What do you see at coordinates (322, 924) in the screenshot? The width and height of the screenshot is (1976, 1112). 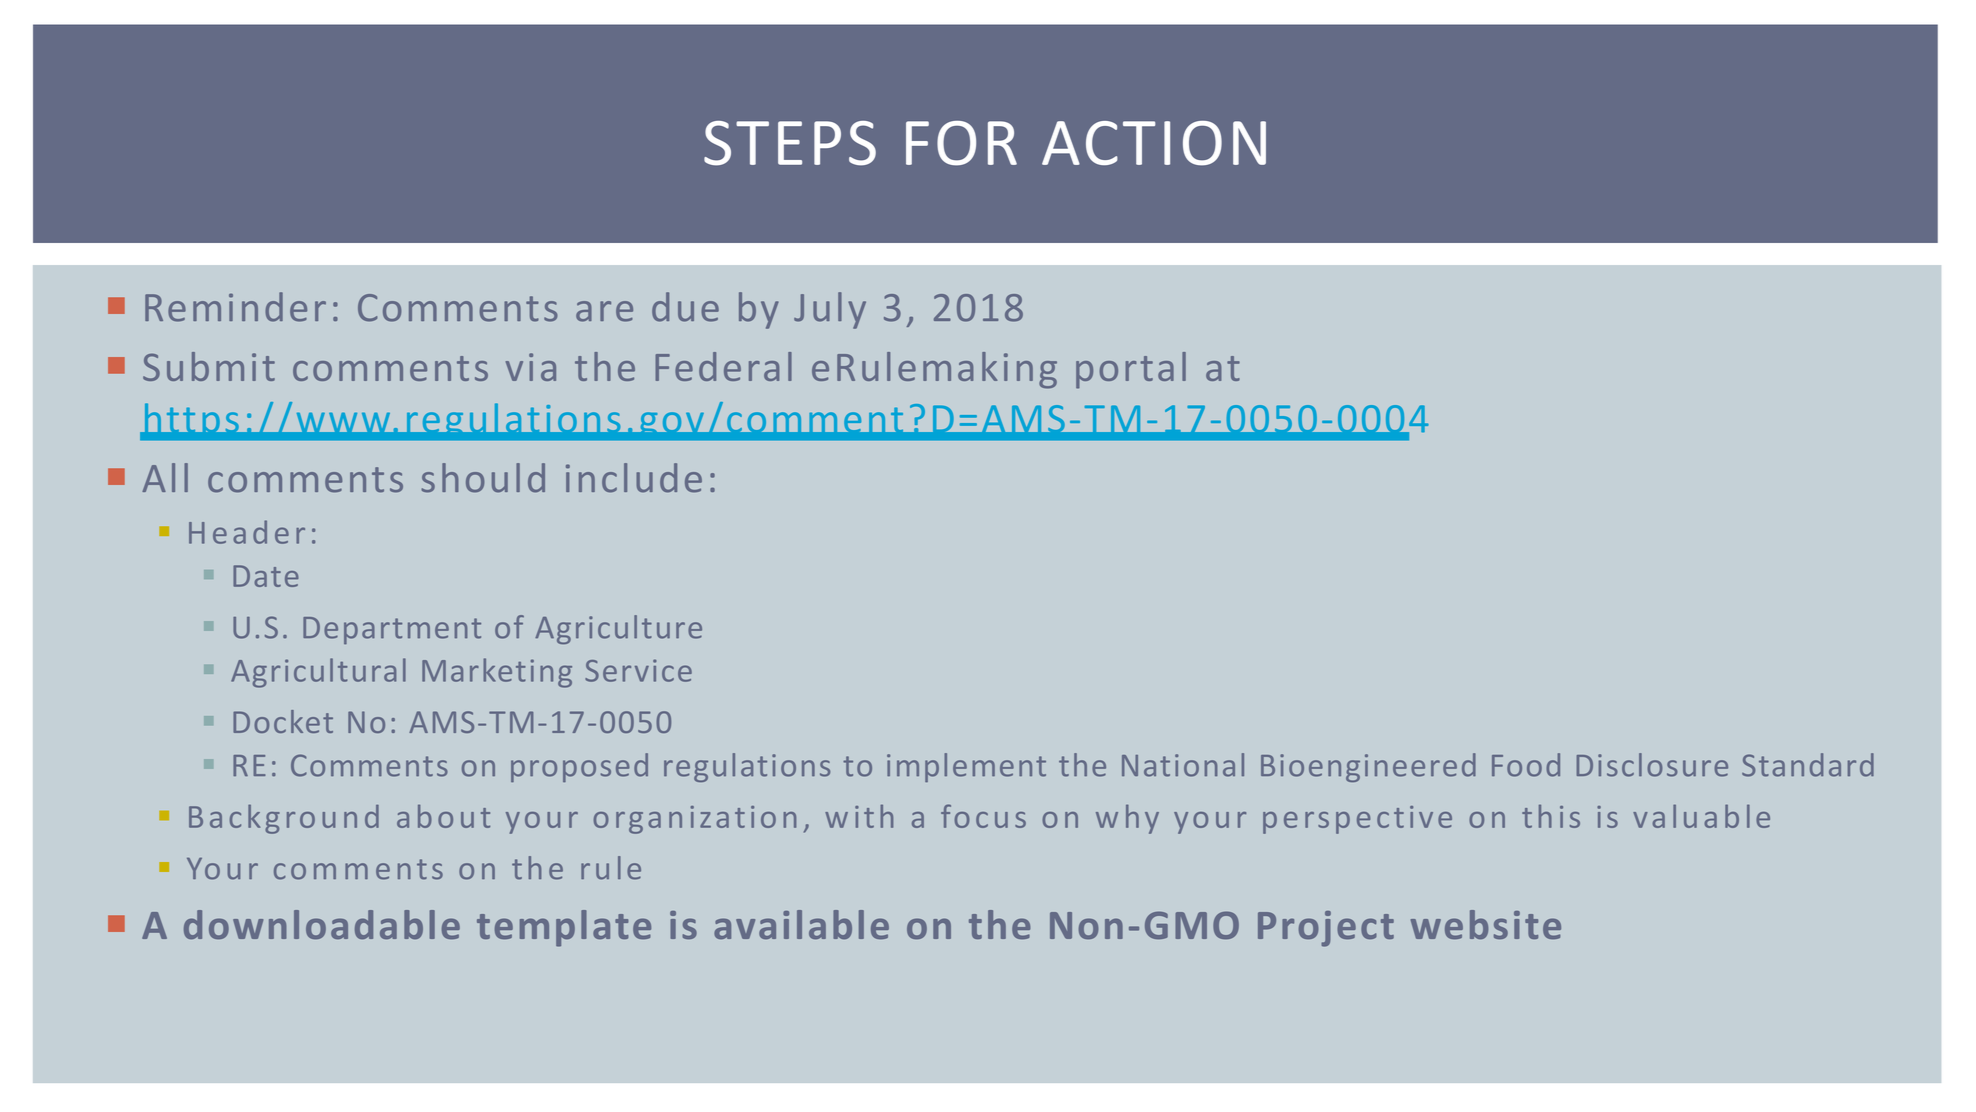 I see `downloadable` at bounding box center [322, 924].
